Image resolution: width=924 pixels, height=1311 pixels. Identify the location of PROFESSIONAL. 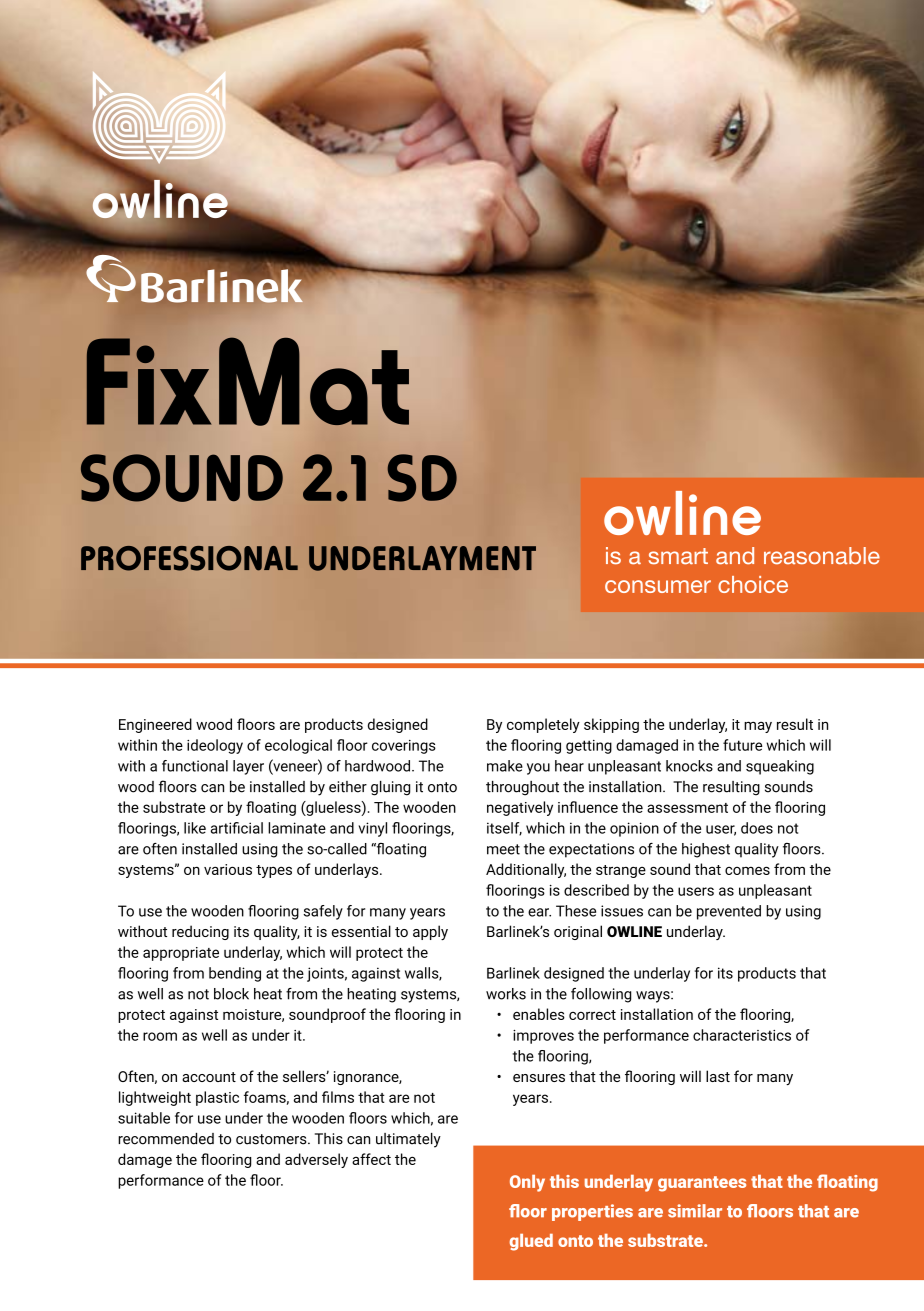
(189, 558).
